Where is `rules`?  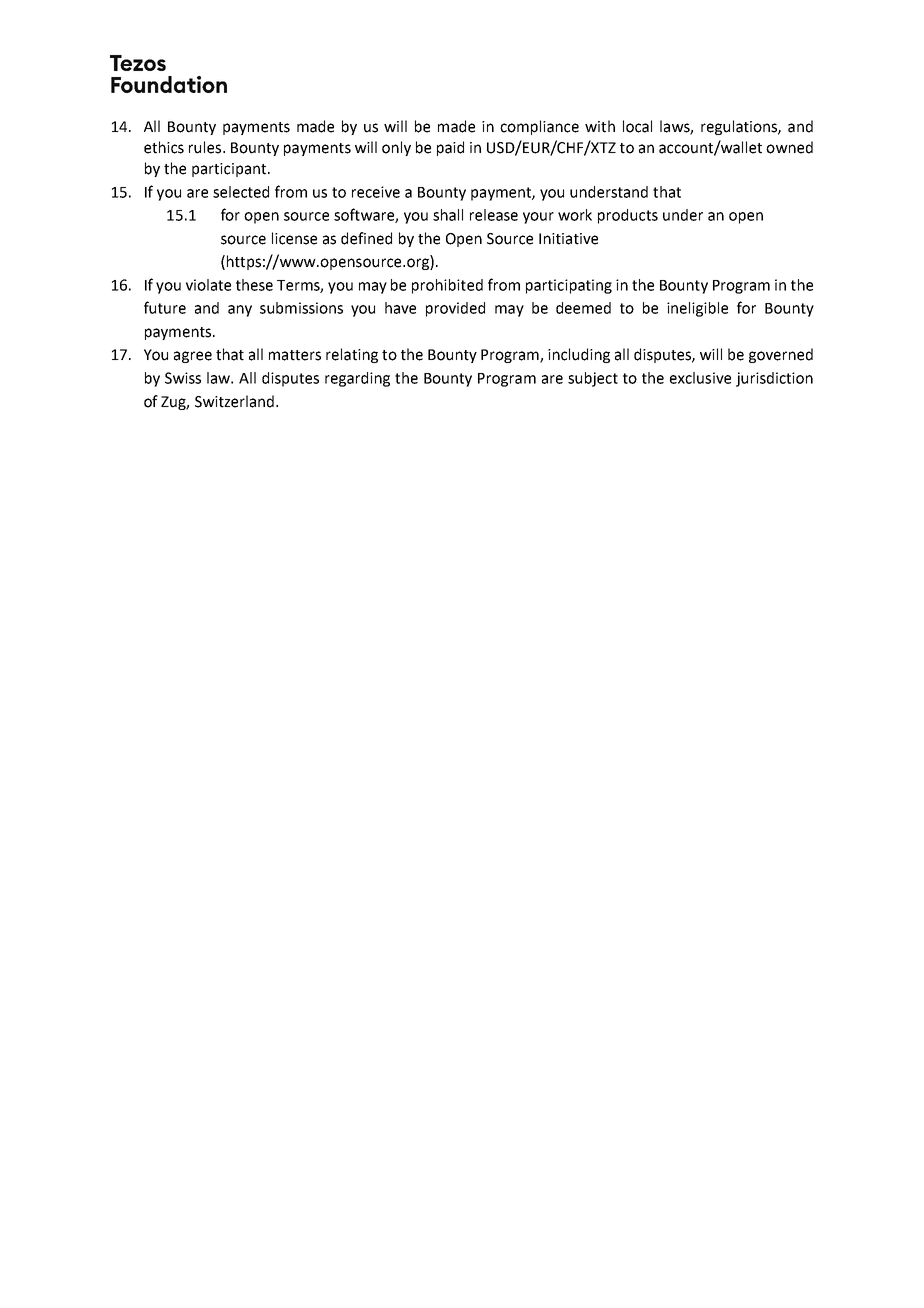 rules is located at coordinates (206, 147).
